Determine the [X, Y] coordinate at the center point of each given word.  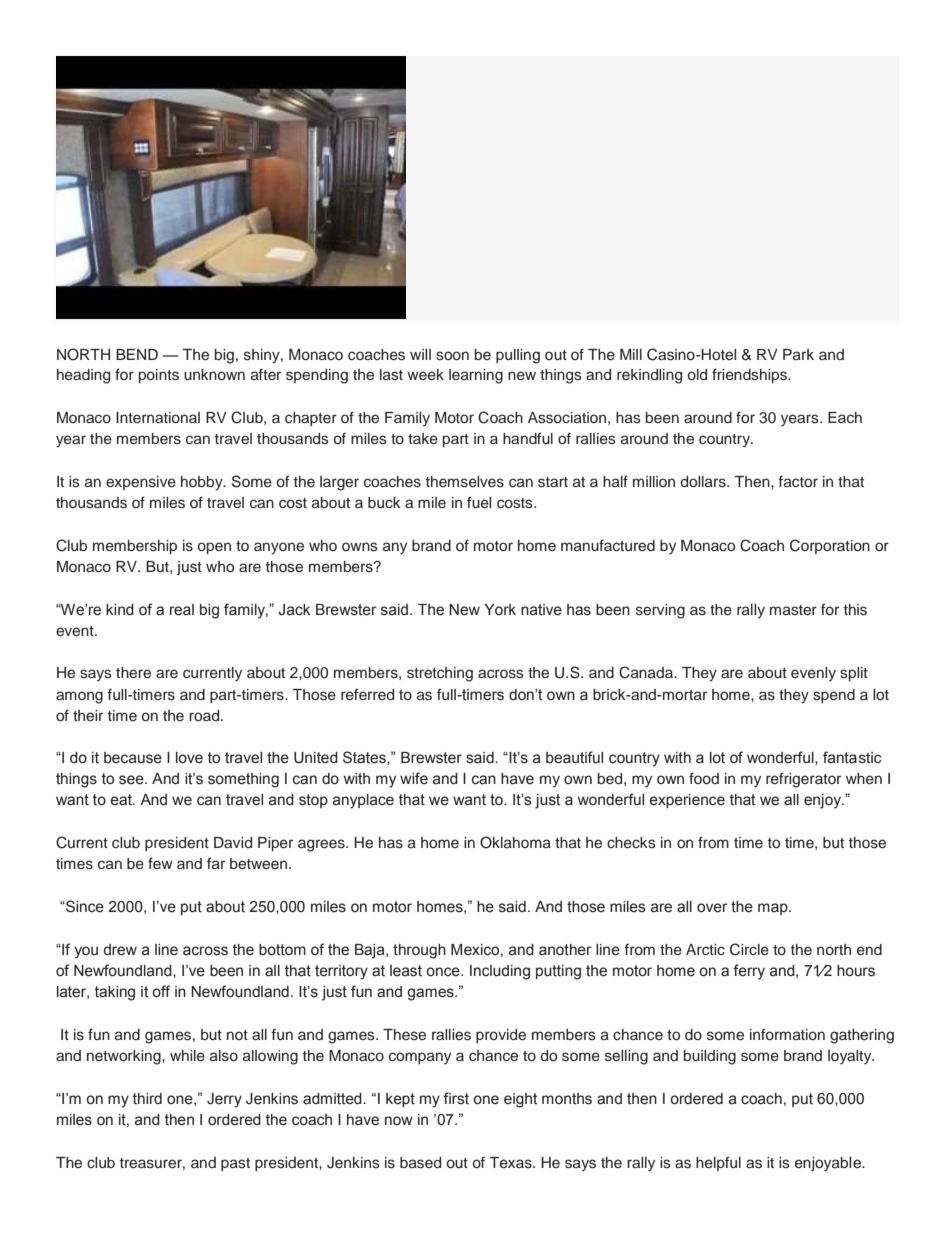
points [159, 376]
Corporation [830, 546]
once [444, 972]
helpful [718, 1163]
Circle [749, 949]
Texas [511, 1163]
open [214, 548]
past [235, 1164]
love [189, 758]
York [500, 610]
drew [120, 950]
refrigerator [803, 780]
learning [476, 376]
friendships [750, 375]
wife [414, 778]
